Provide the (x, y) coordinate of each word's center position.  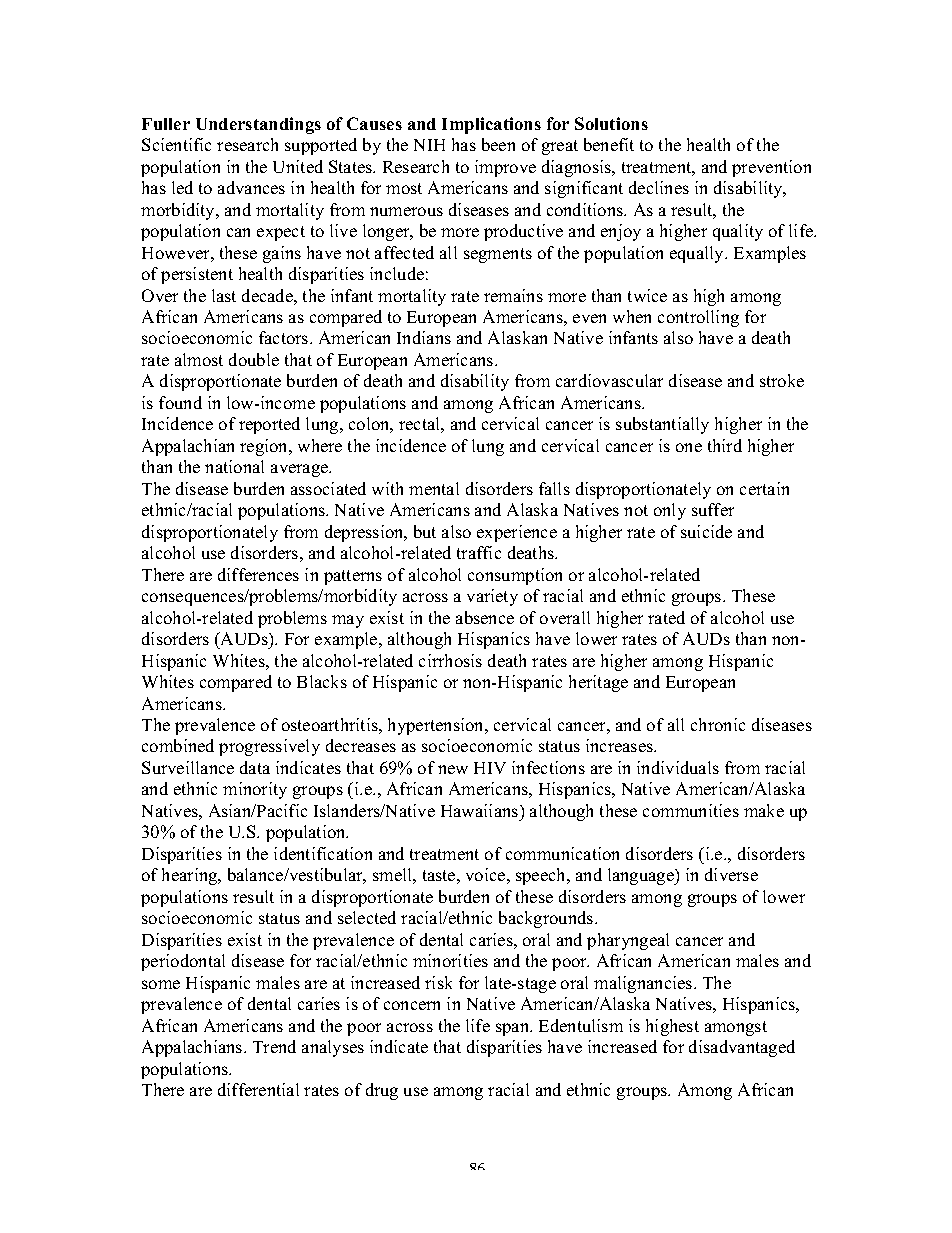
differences (258, 574)
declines (659, 187)
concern (412, 1005)
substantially (662, 425)
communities (691, 810)
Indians (424, 337)
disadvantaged (742, 1048)
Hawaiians (481, 810)
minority (255, 790)
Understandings (258, 125)
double (254, 359)
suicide (706, 531)
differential (258, 1089)
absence (485, 617)
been (498, 144)
